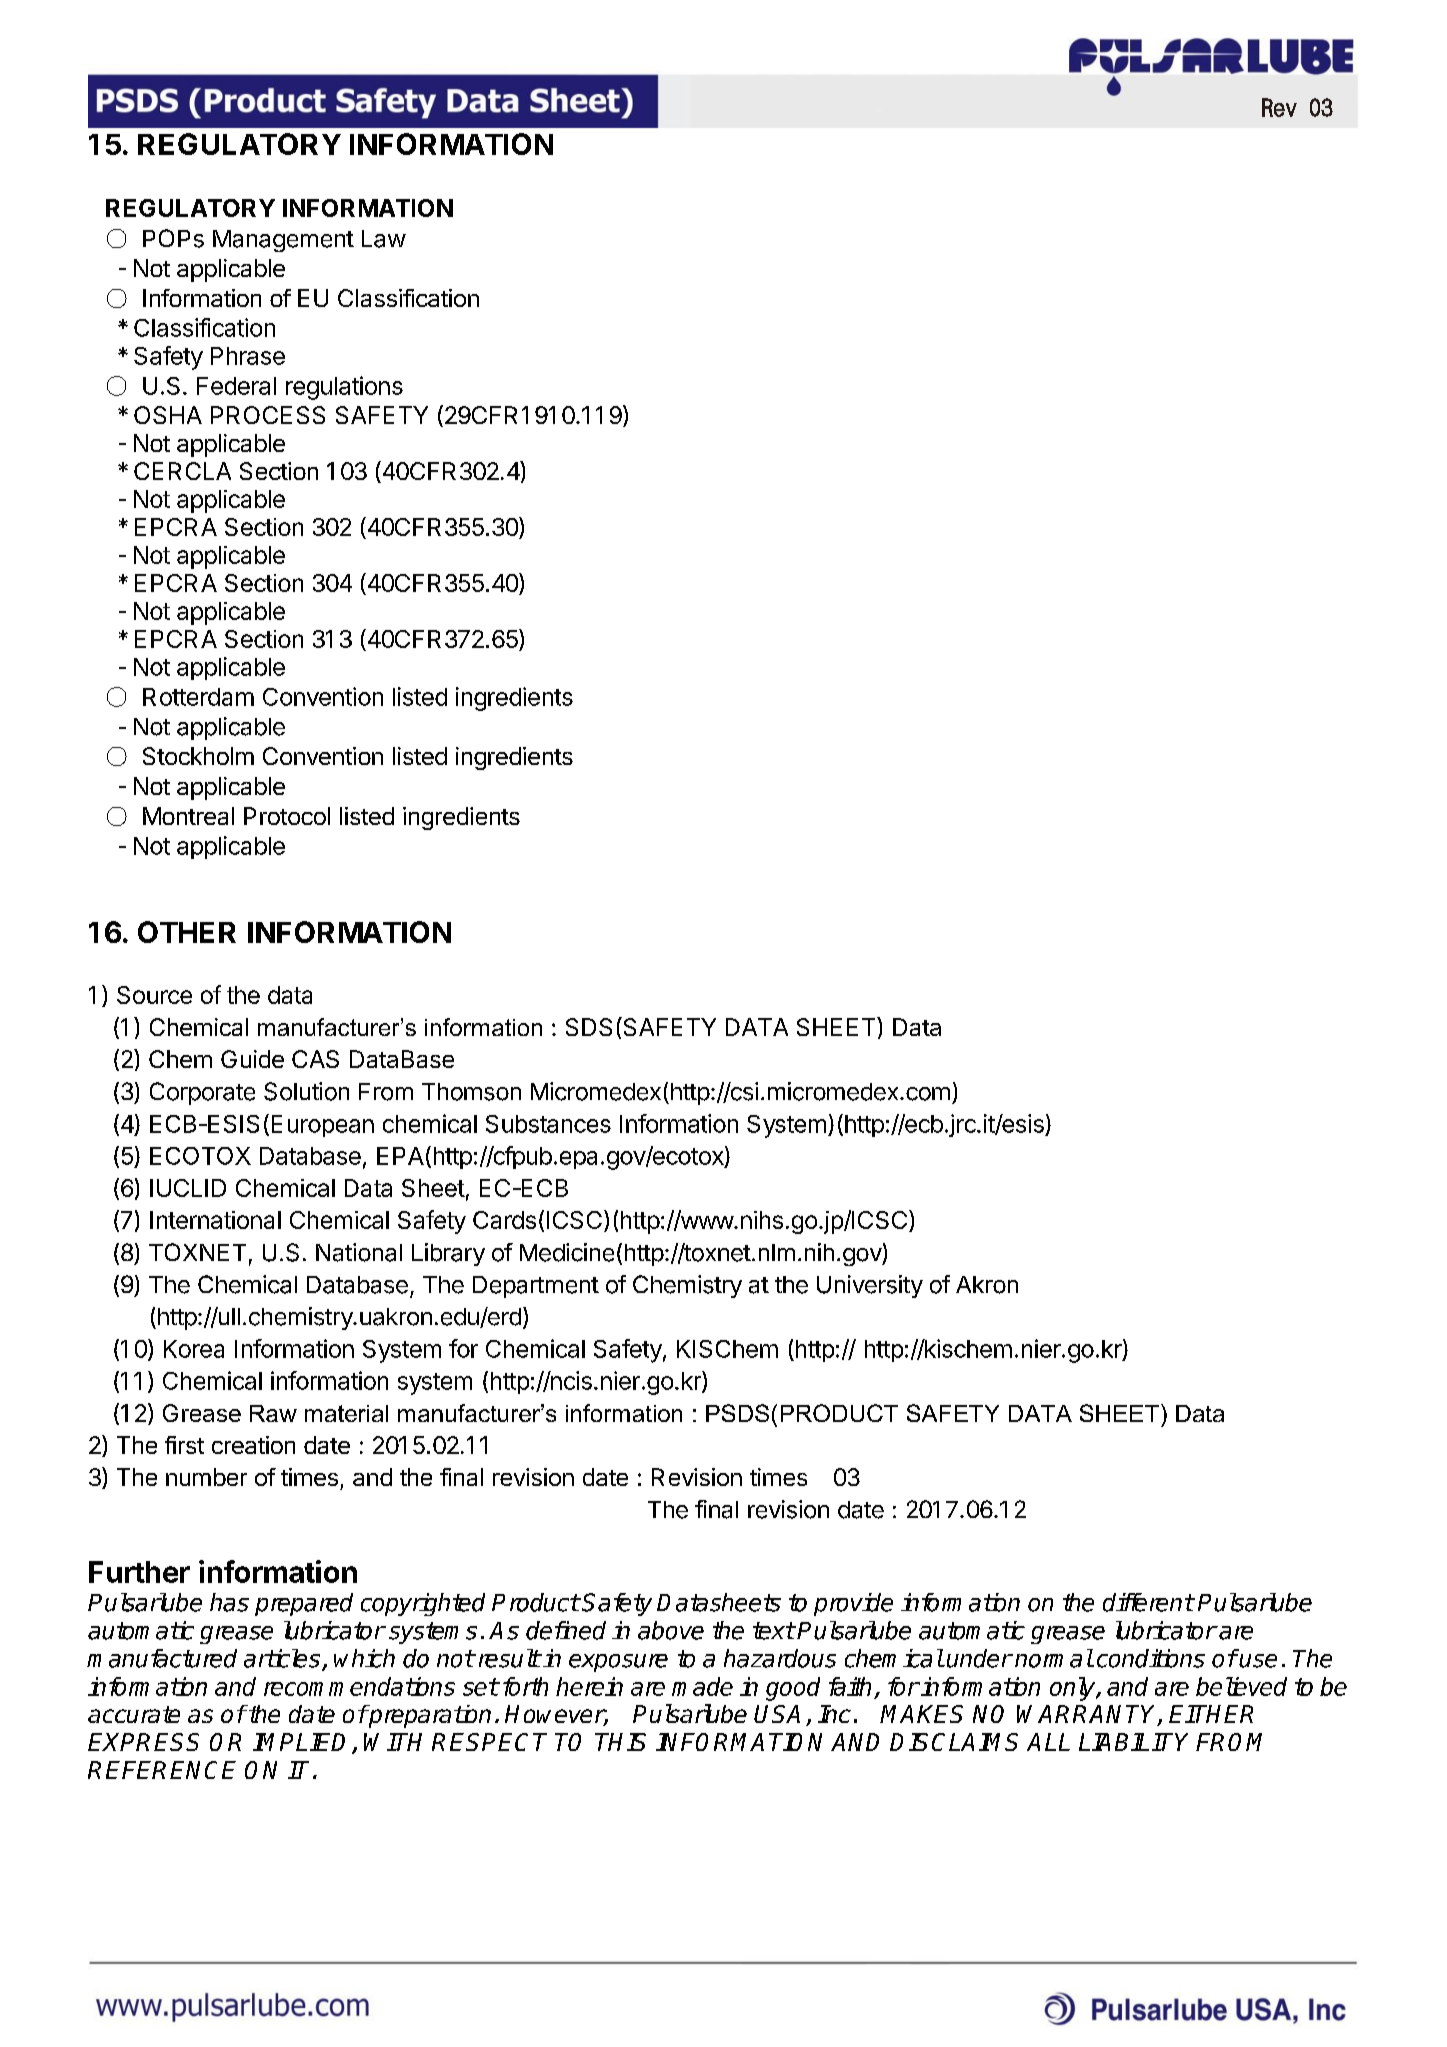 Image resolution: width=1447 pixels, height=2047 pixels. Describe the element at coordinates (702, 1686) in the document. I see `made` at that location.
